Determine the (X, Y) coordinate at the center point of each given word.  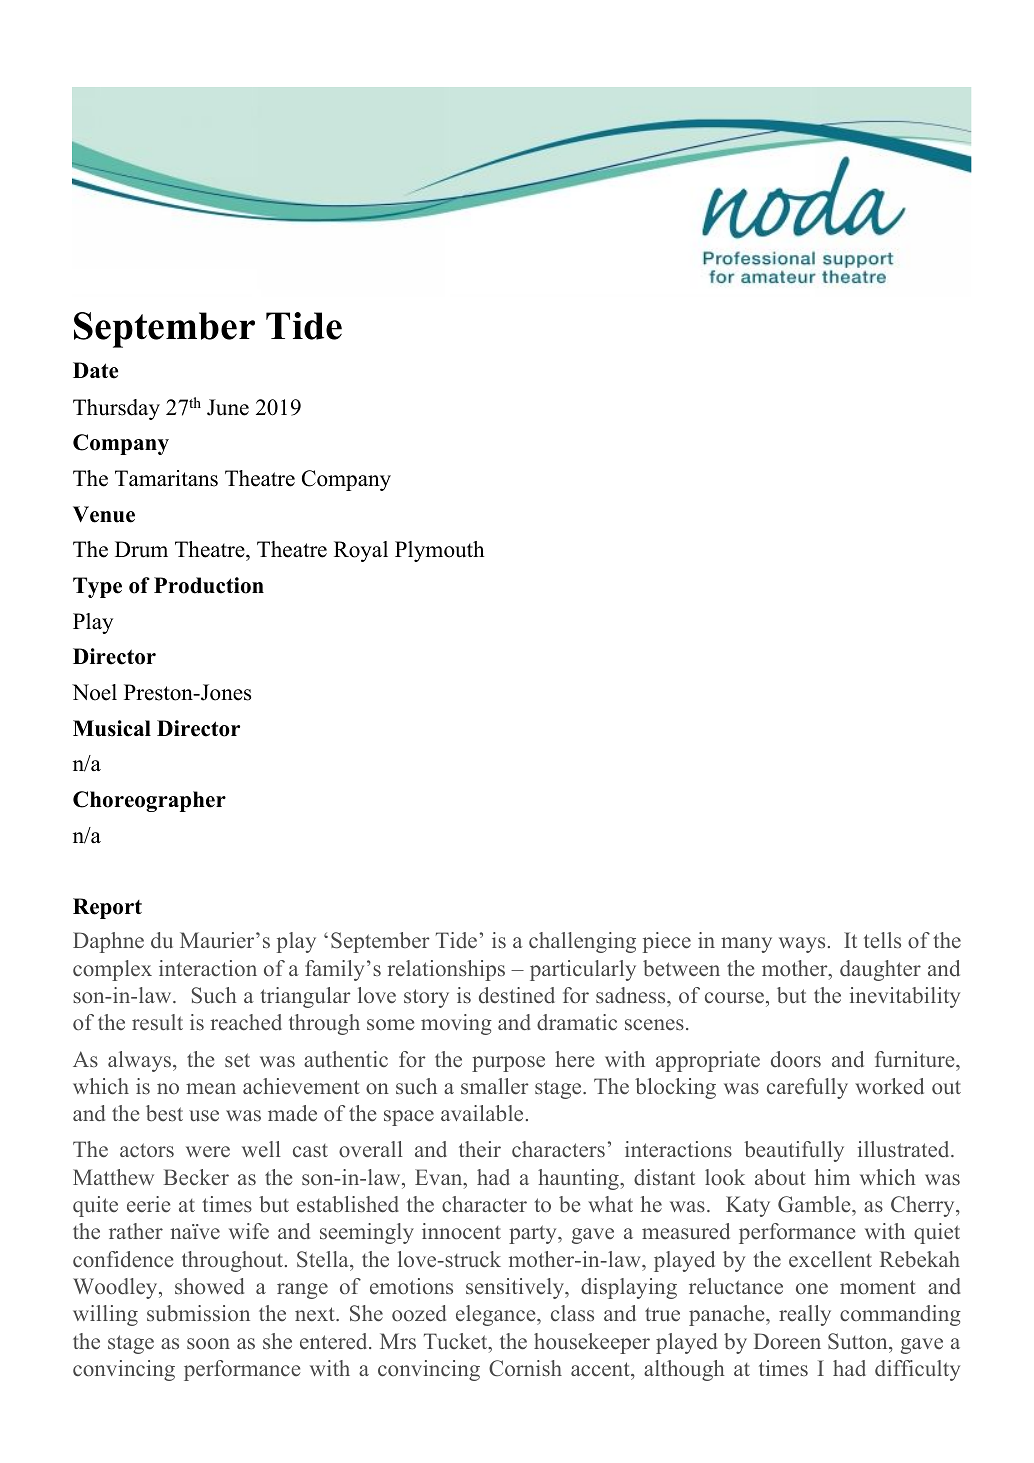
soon (208, 1343)
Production (209, 585)
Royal (361, 551)
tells (882, 940)
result (157, 1022)
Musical (112, 728)
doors (796, 1059)
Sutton (859, 1341)
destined (517, 995)
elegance (497, 1315)
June (228, 407)
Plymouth (439, 551)
